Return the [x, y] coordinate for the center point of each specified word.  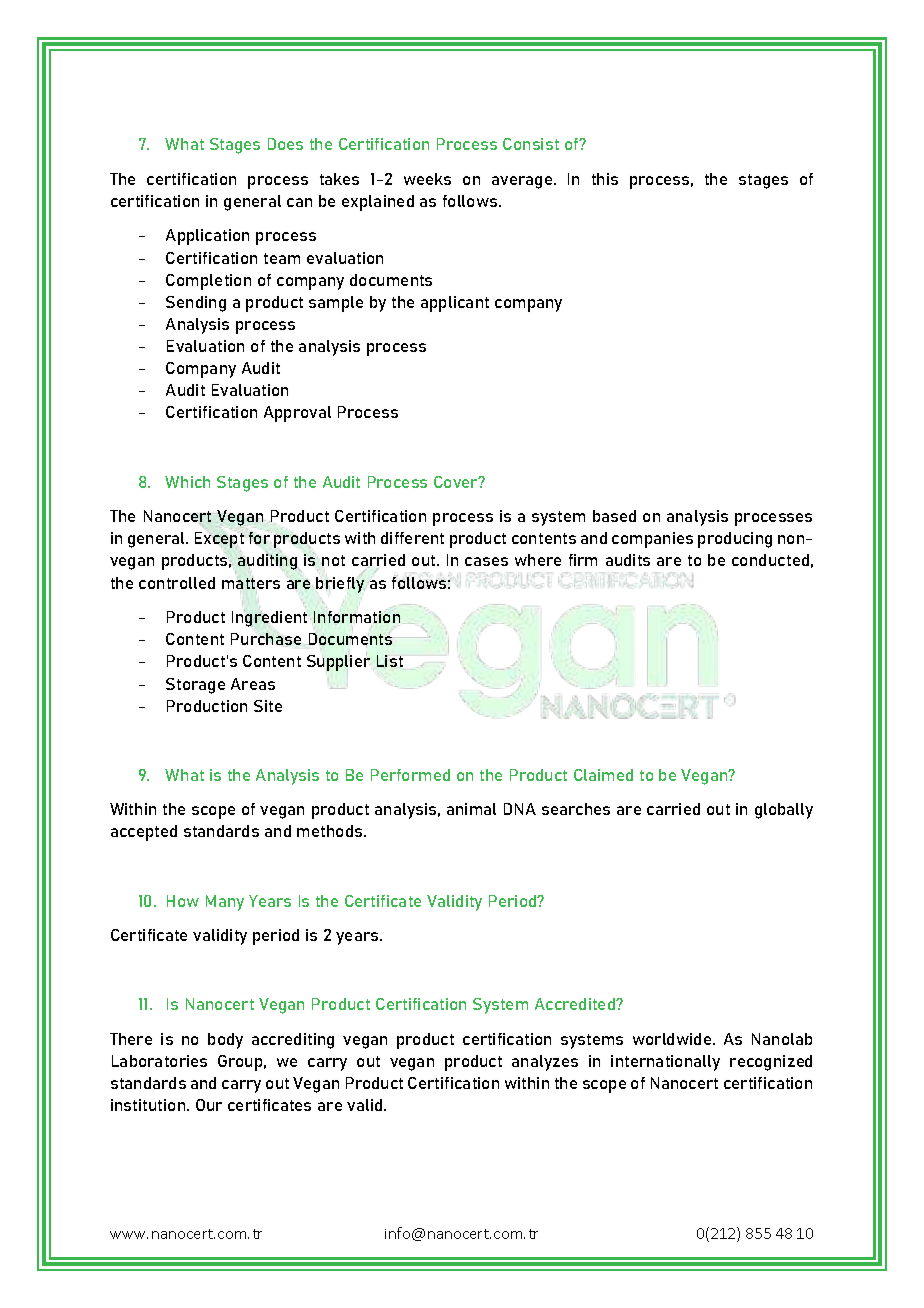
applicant [455, 304]
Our [209, 1105]
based [614, 516]
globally [784, 811]
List [390, 661]
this [605, 179]
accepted [144, 833]
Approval [297, 414]
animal [471, 809]
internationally [665, 1063]
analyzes [545, 1063]
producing [735, 540]
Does [285, 144]
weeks [427, 179]
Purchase [266, 639]
